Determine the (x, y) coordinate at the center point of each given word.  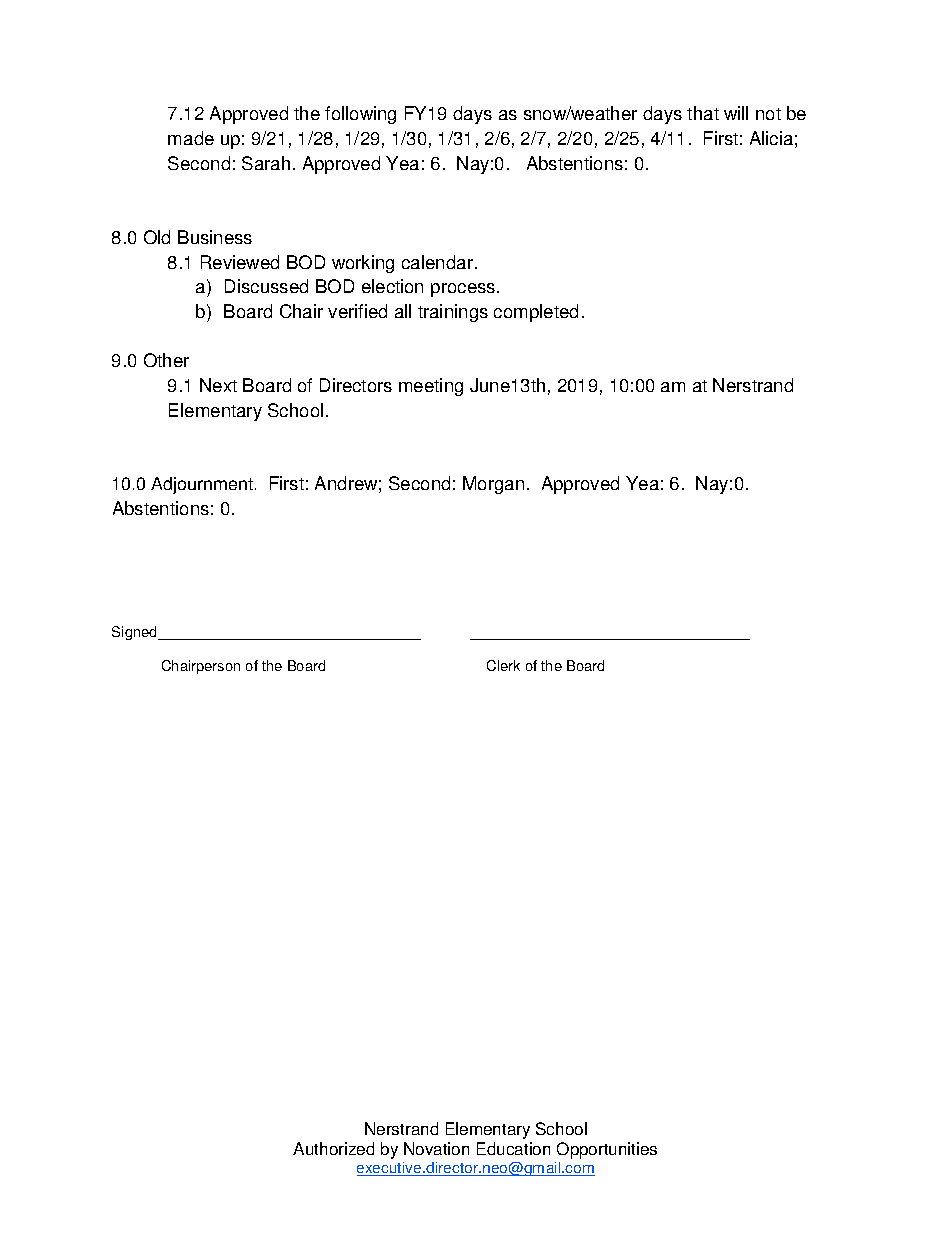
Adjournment (202, 485)
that (703, 113)
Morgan (493, 485)
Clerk (503, 665)
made (191, 138)
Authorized (333, 1148)
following (360, 115)
